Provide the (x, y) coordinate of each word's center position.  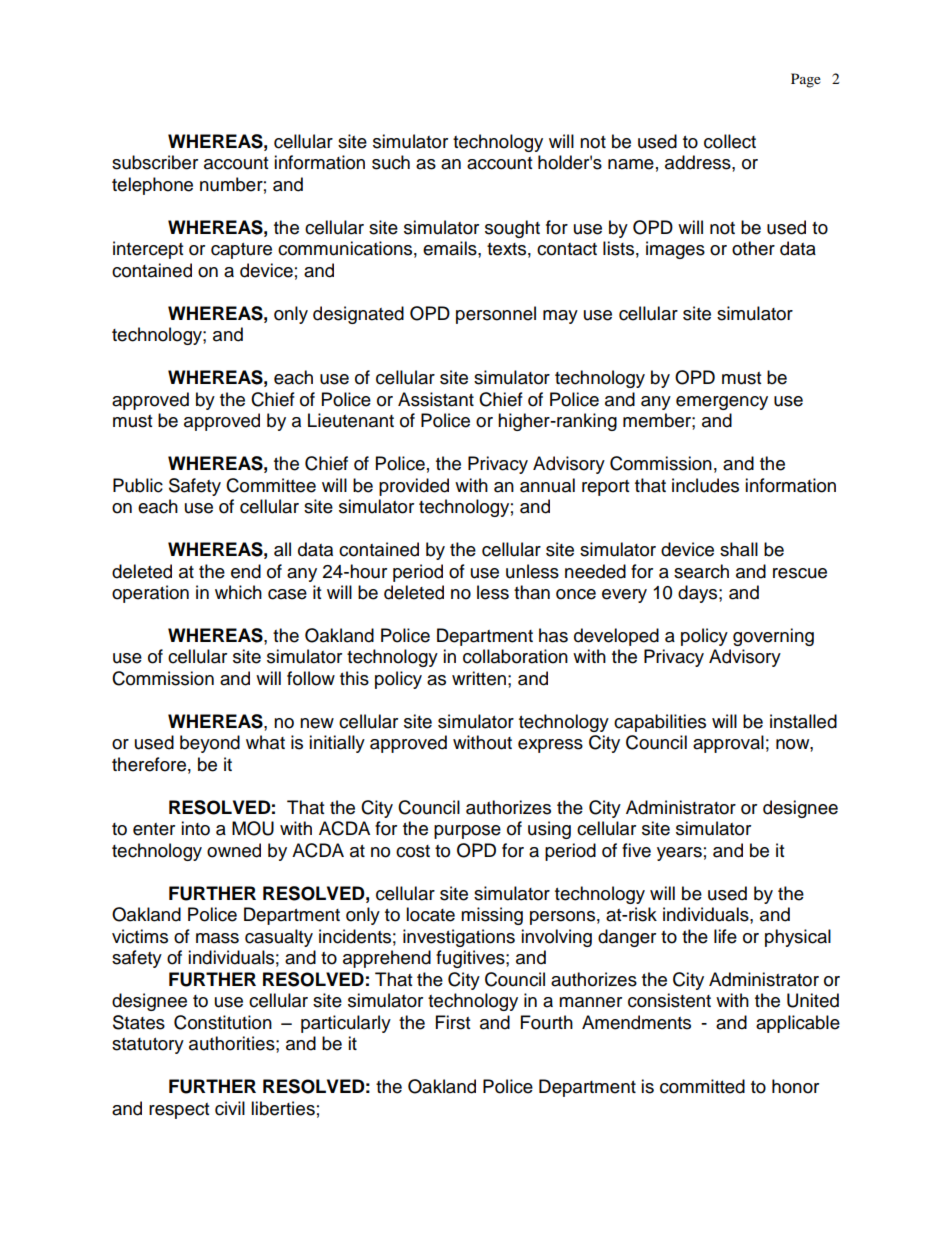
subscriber (155, 162)
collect (730, 141)
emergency (722, 403)
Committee (271, 485)
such (391, 162)
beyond (210, 744)
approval (728, 744)
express (550, 746)
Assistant (436, 399)
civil (230, 1108)
